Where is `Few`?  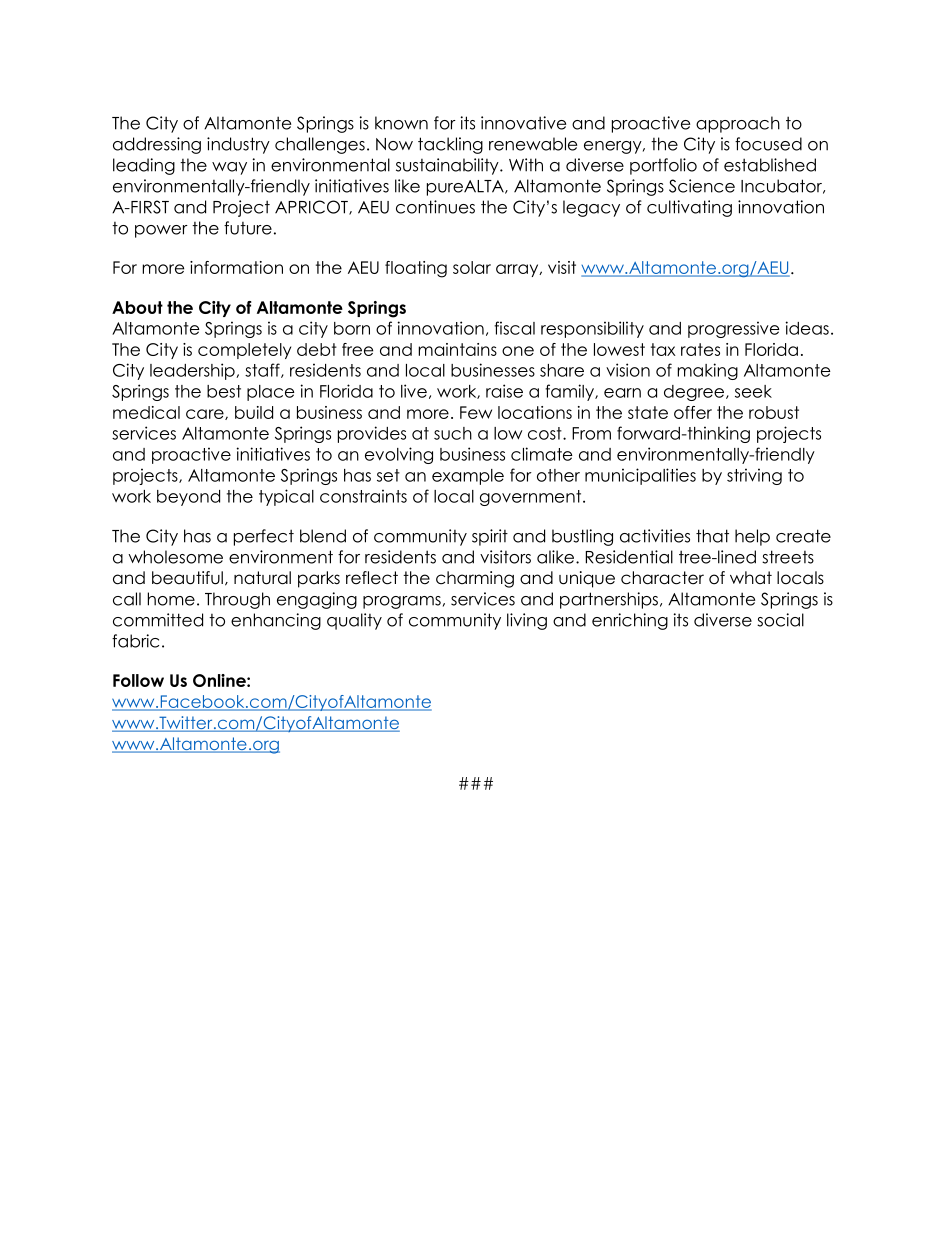
Few is located at coordinates (476, 412).
